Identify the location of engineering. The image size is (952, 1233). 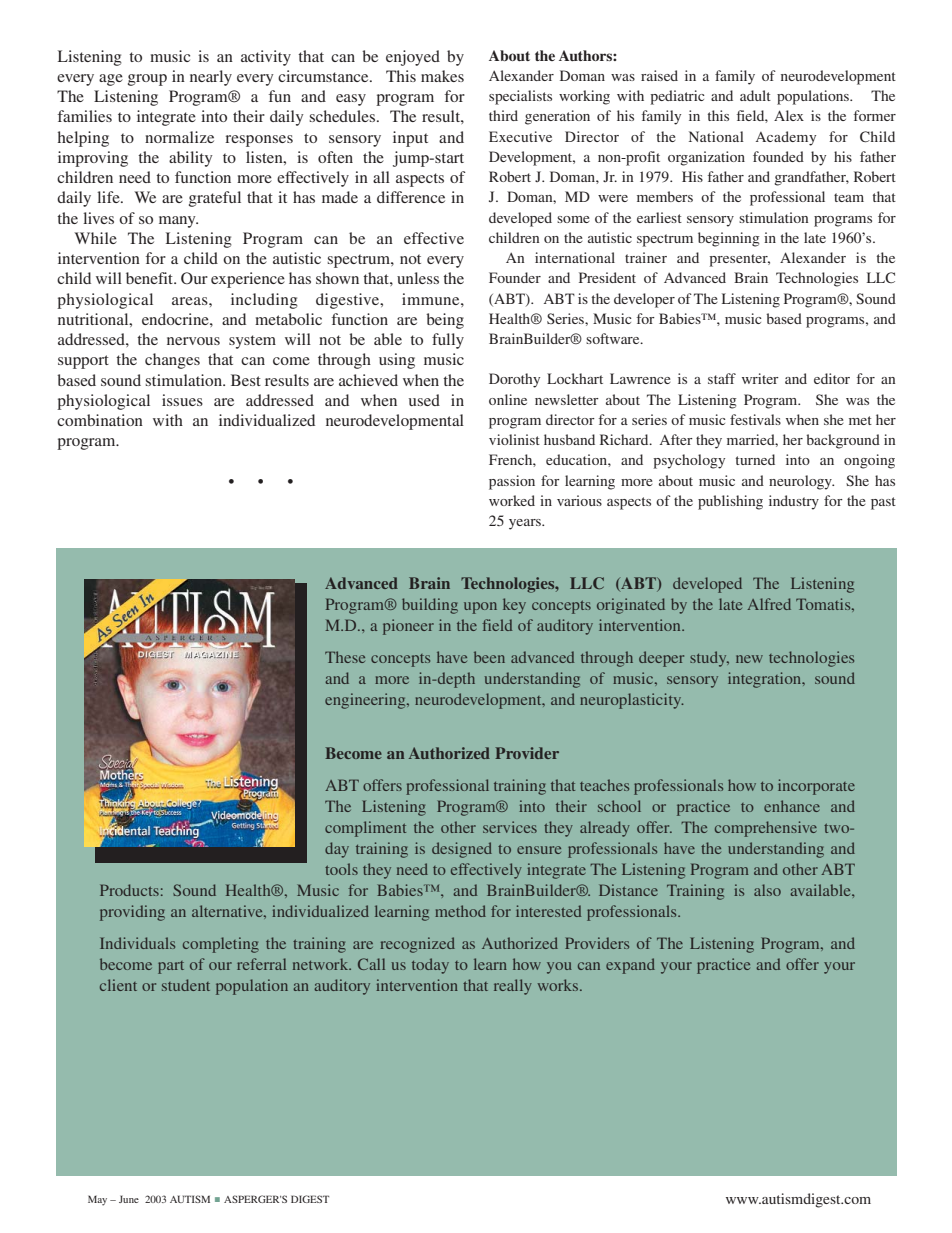
(366, 701).
